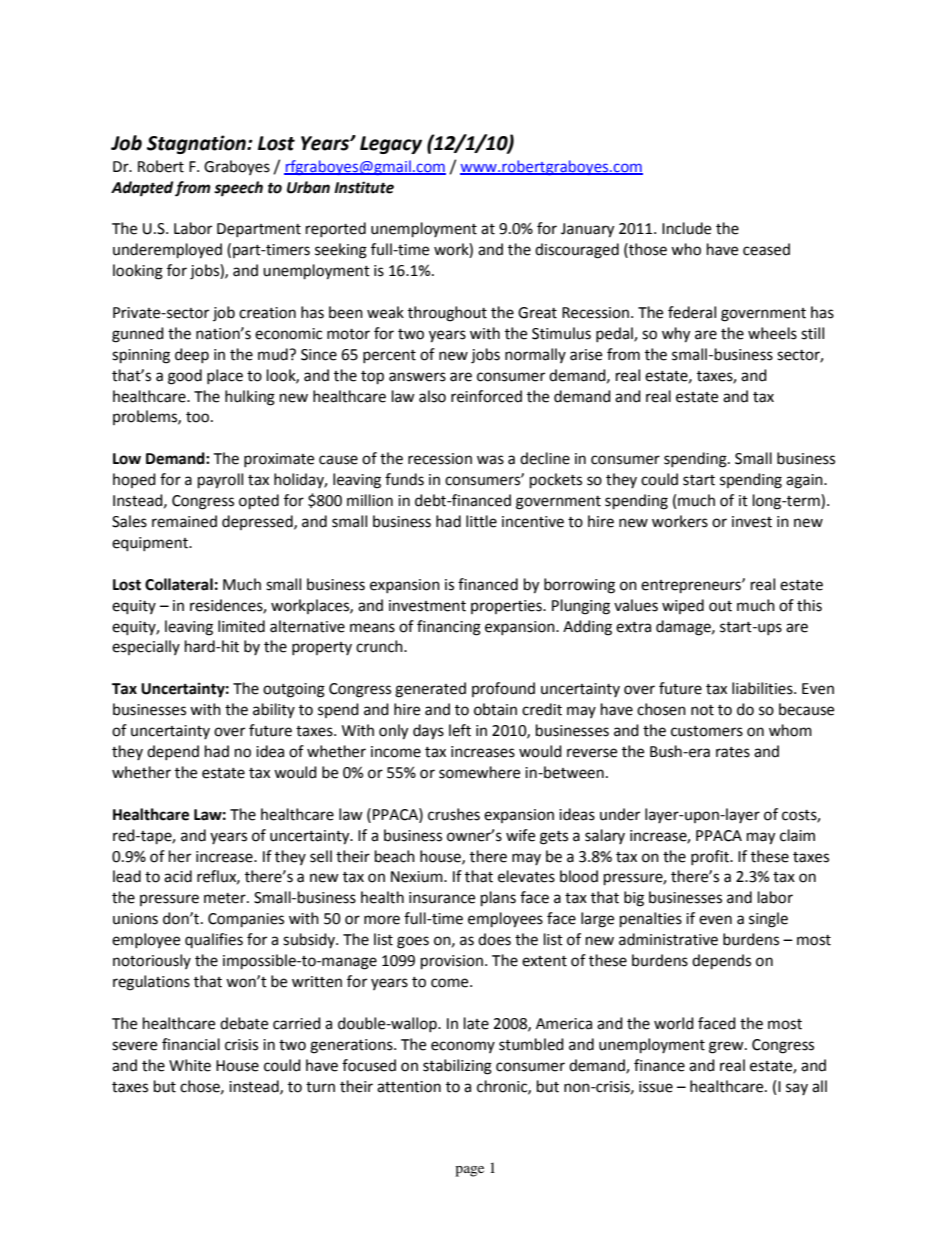  Describe the element at coordinates (442, 898) in the screenshot. I see `insurance` at that location.
